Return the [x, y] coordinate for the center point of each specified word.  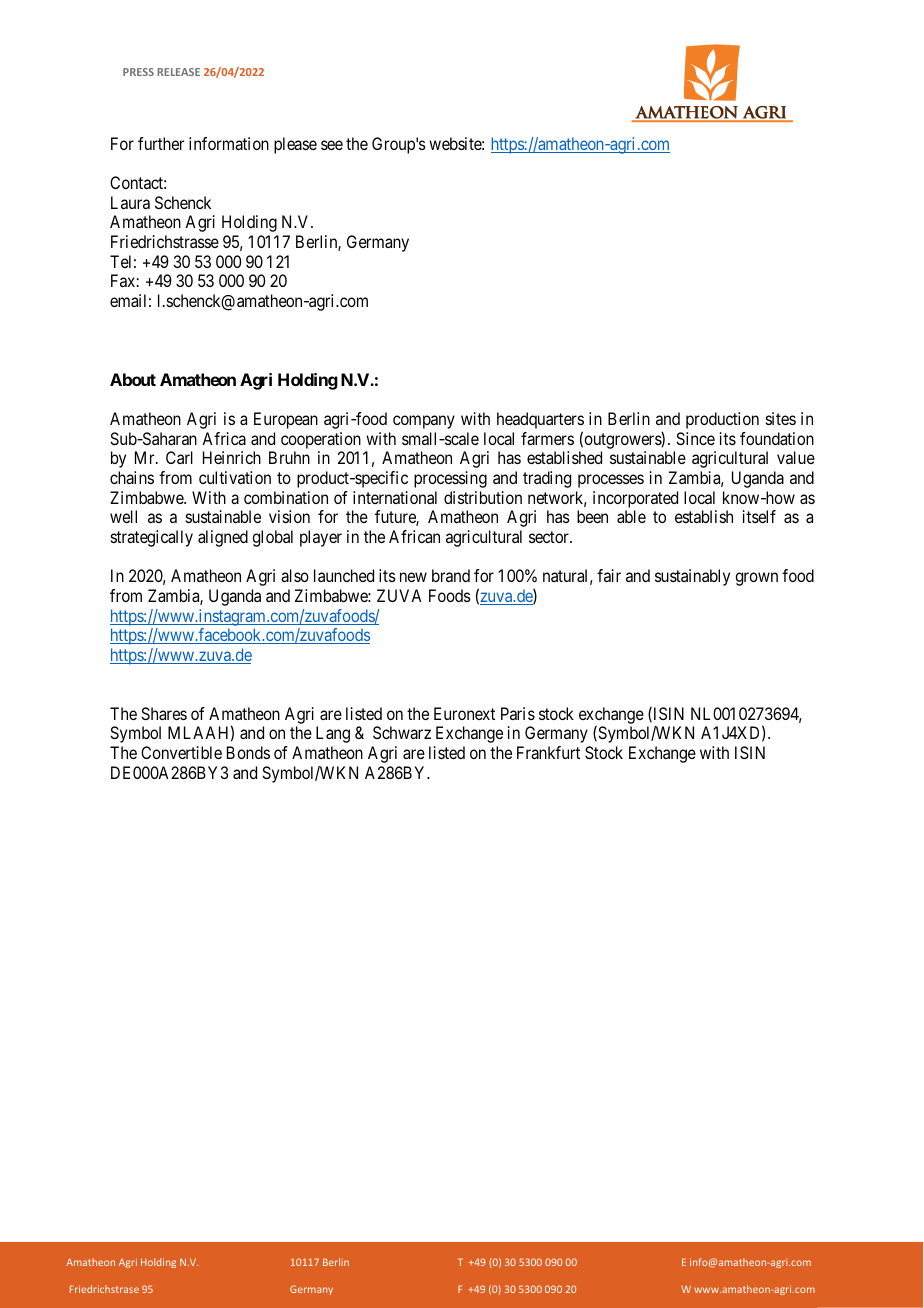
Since [695, 438]
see [332, 145]
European [286, 420]
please [295, 145]
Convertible [181, 752]
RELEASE [178, 72]
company [424, 422]
